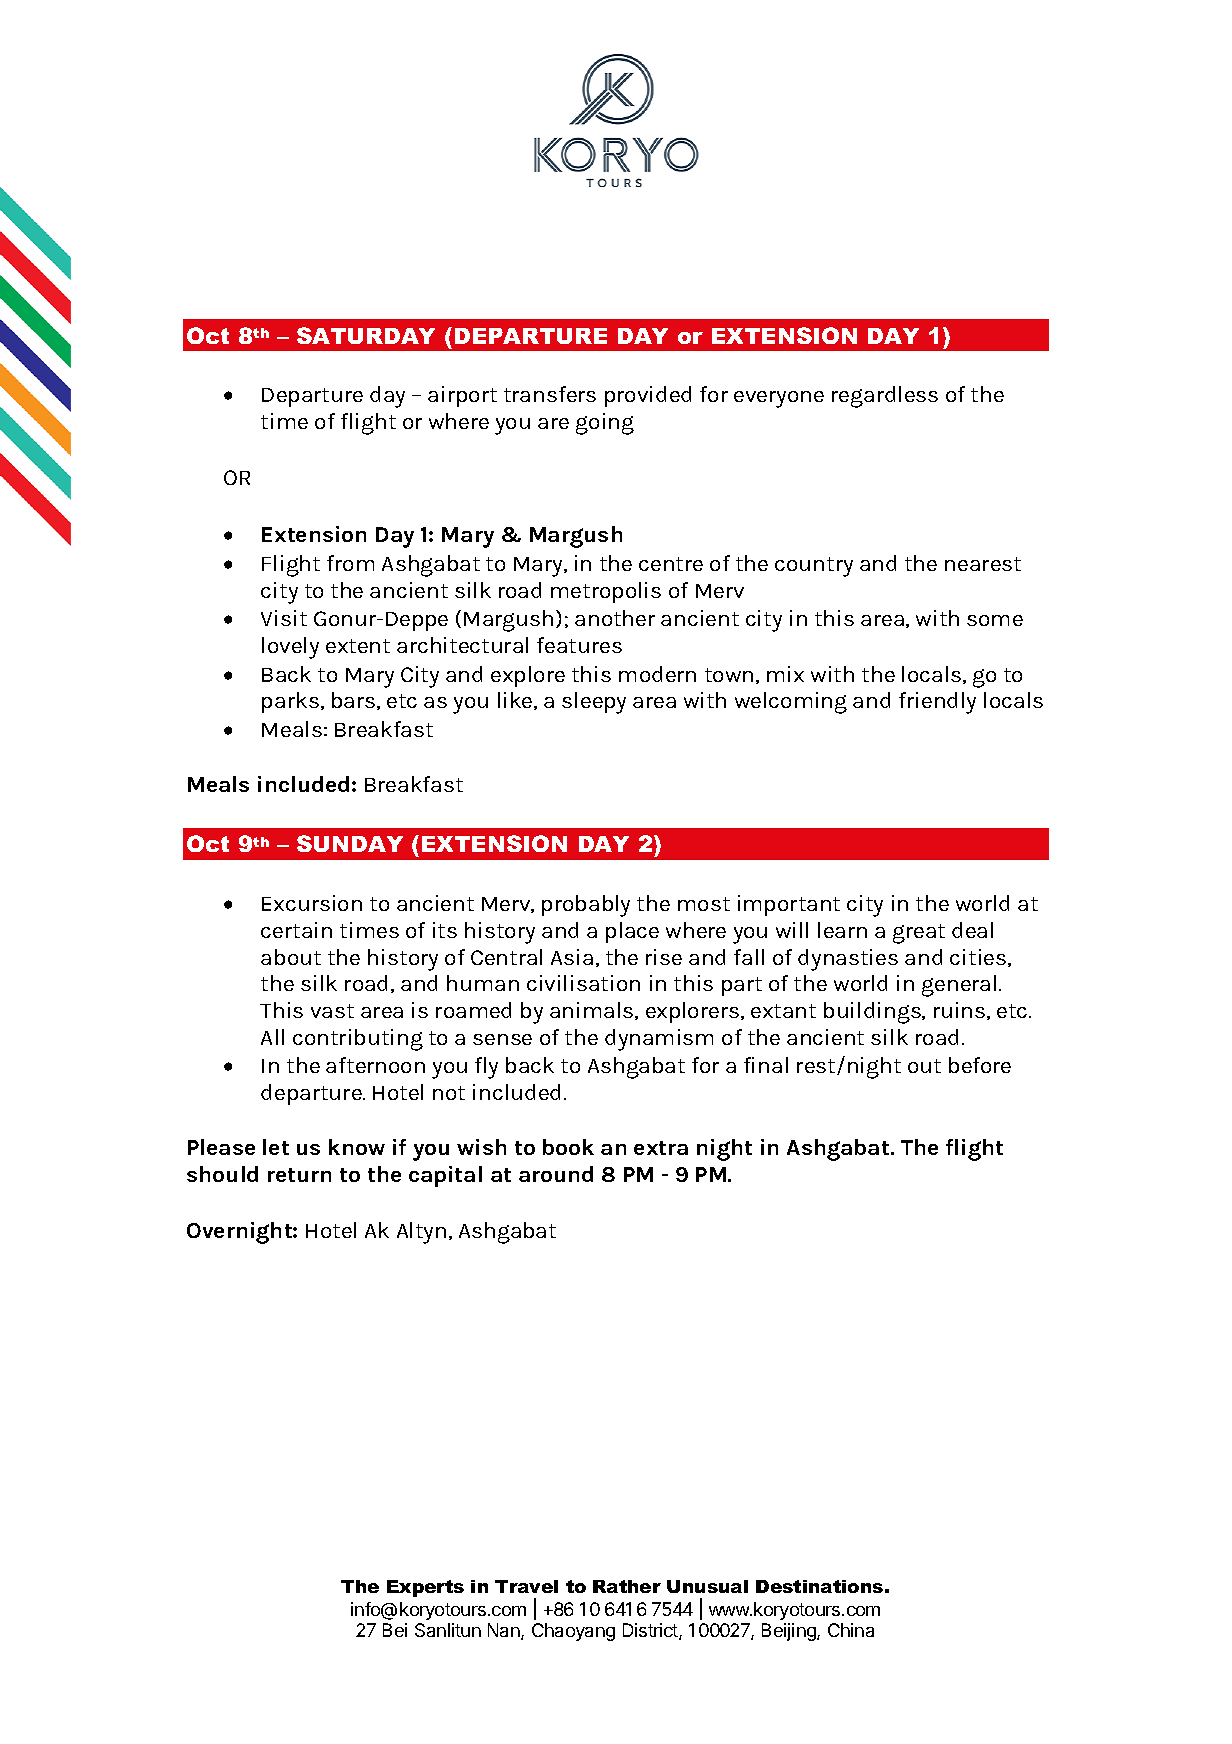 The height and width of the document is (1744, 1232). Describe the element at coordinates (885, 397) in the document. I see `regardless` at that location.
